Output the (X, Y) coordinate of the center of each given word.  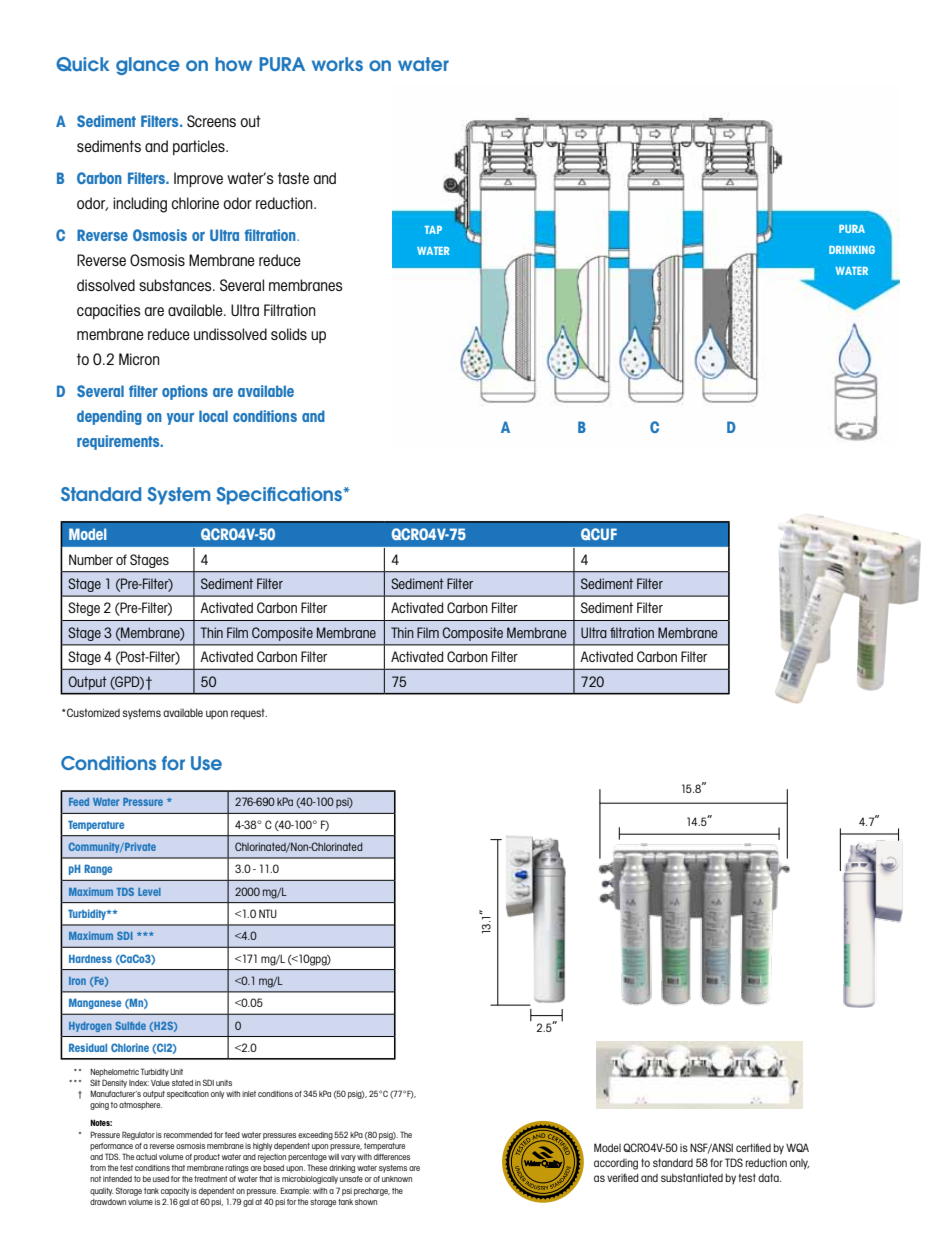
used (161, 1179)
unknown (397, 1179)
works (337, 64)
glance (148, 66)
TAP (433, 230)
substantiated (692, 1177)
